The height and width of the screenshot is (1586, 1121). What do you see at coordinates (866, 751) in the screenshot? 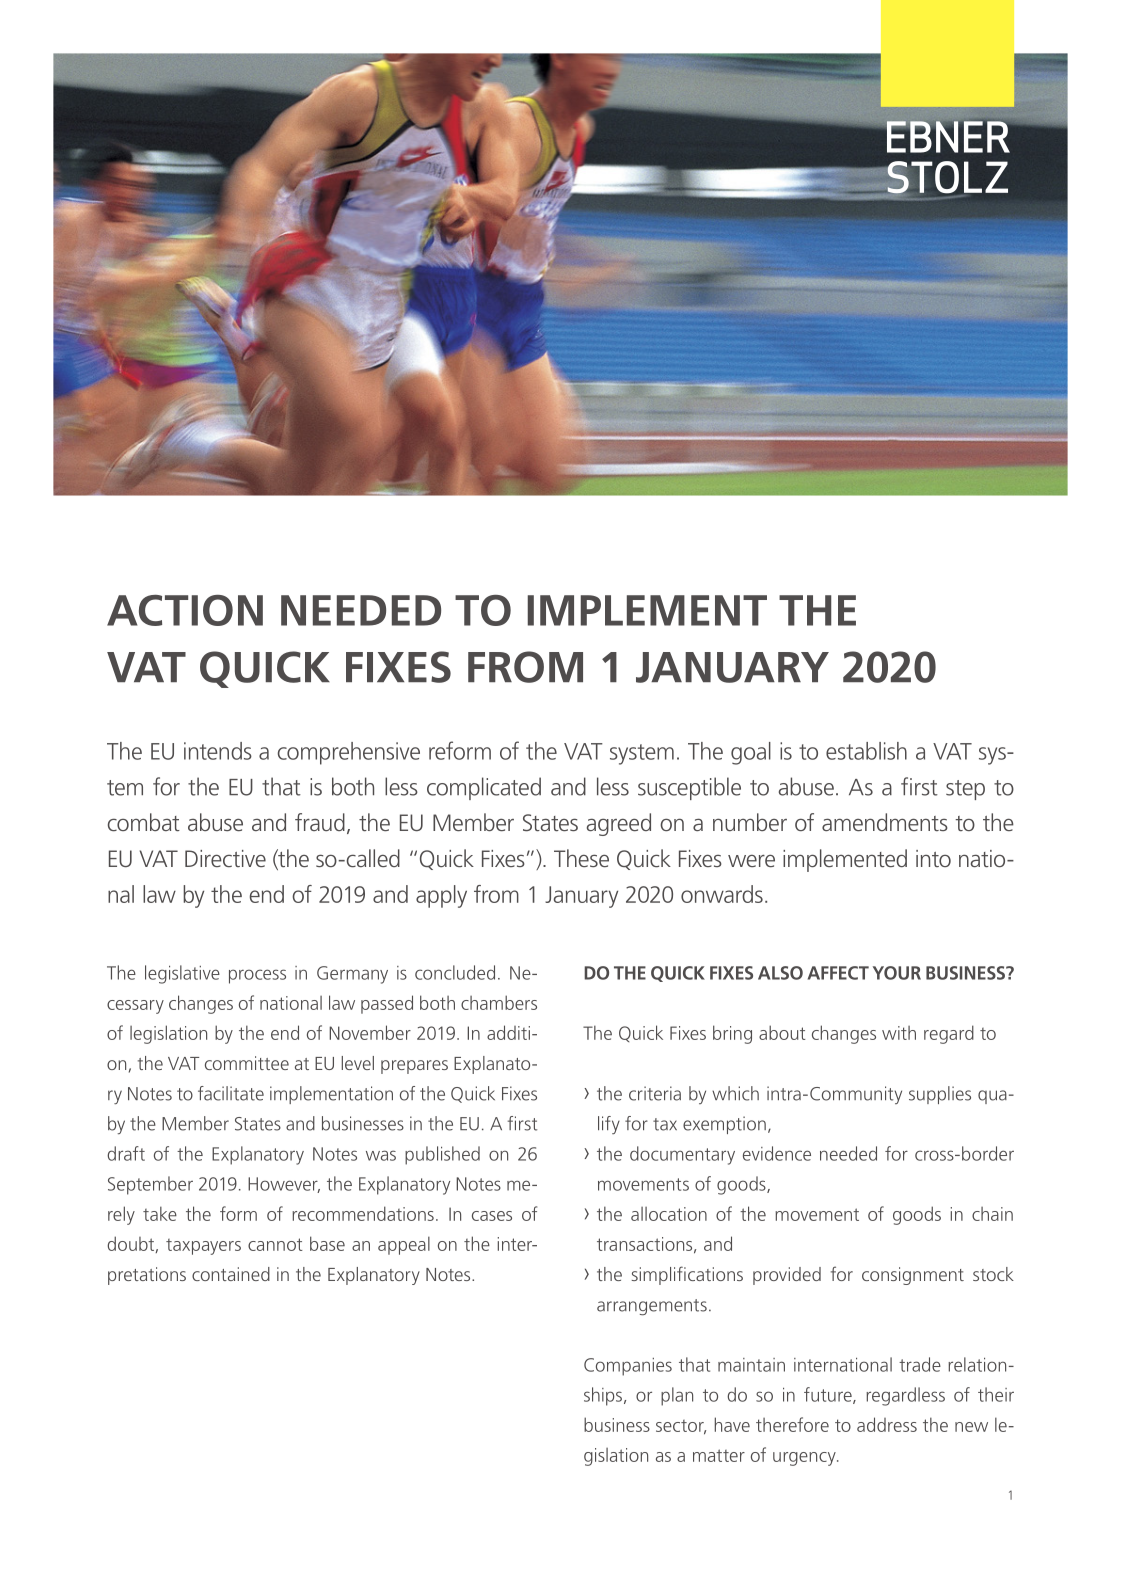
I see `establish` at bounding box center [866, 751].
